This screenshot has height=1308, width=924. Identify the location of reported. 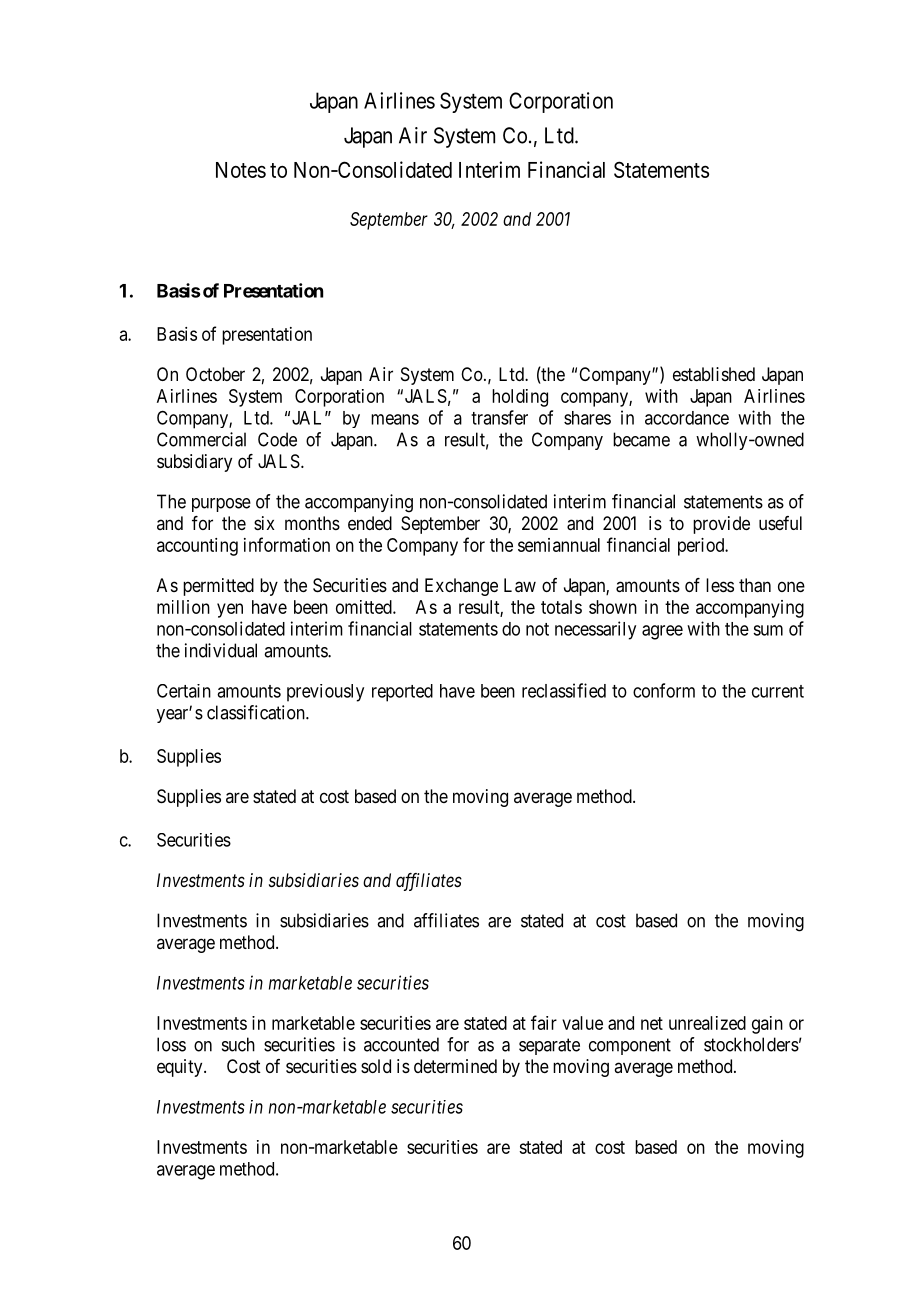
(402, 693).
